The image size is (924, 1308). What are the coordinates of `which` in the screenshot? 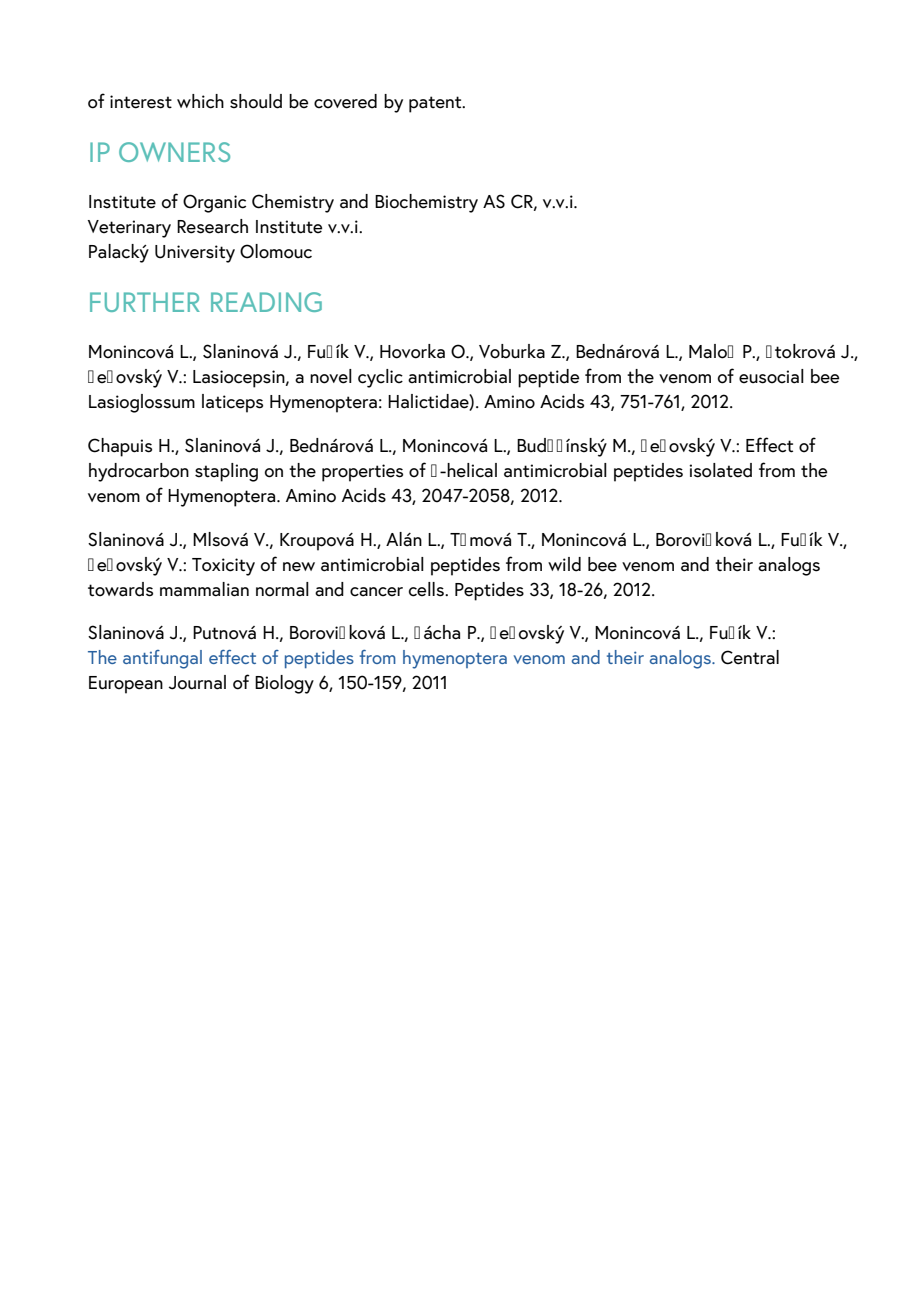 It's located at (200, 101).
